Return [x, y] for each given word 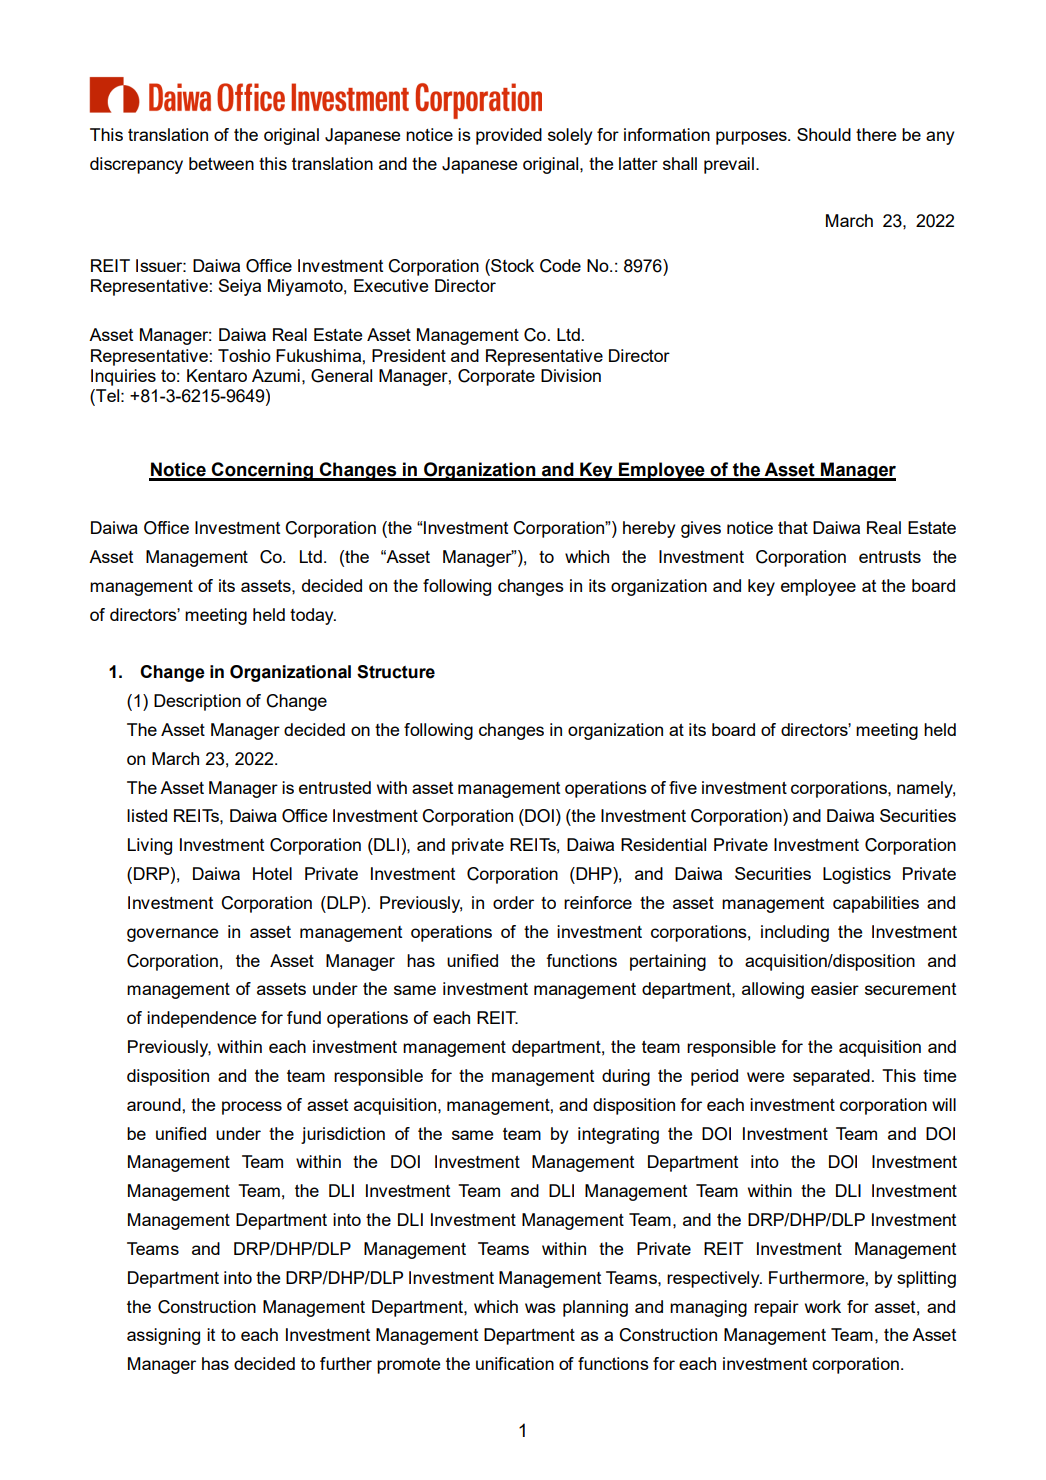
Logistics [857, 875]
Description [197, 702]
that [793, 527]
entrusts [890, 557]
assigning [163, 1336]
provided [509, 136]
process [252, 1108]
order [513, 902]
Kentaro [217, 375]
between [221, 163]
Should [824, 134]
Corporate [496, 377]
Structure [396, 672]
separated [831, 1077]
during [626, 1077]
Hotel [272, 873]
